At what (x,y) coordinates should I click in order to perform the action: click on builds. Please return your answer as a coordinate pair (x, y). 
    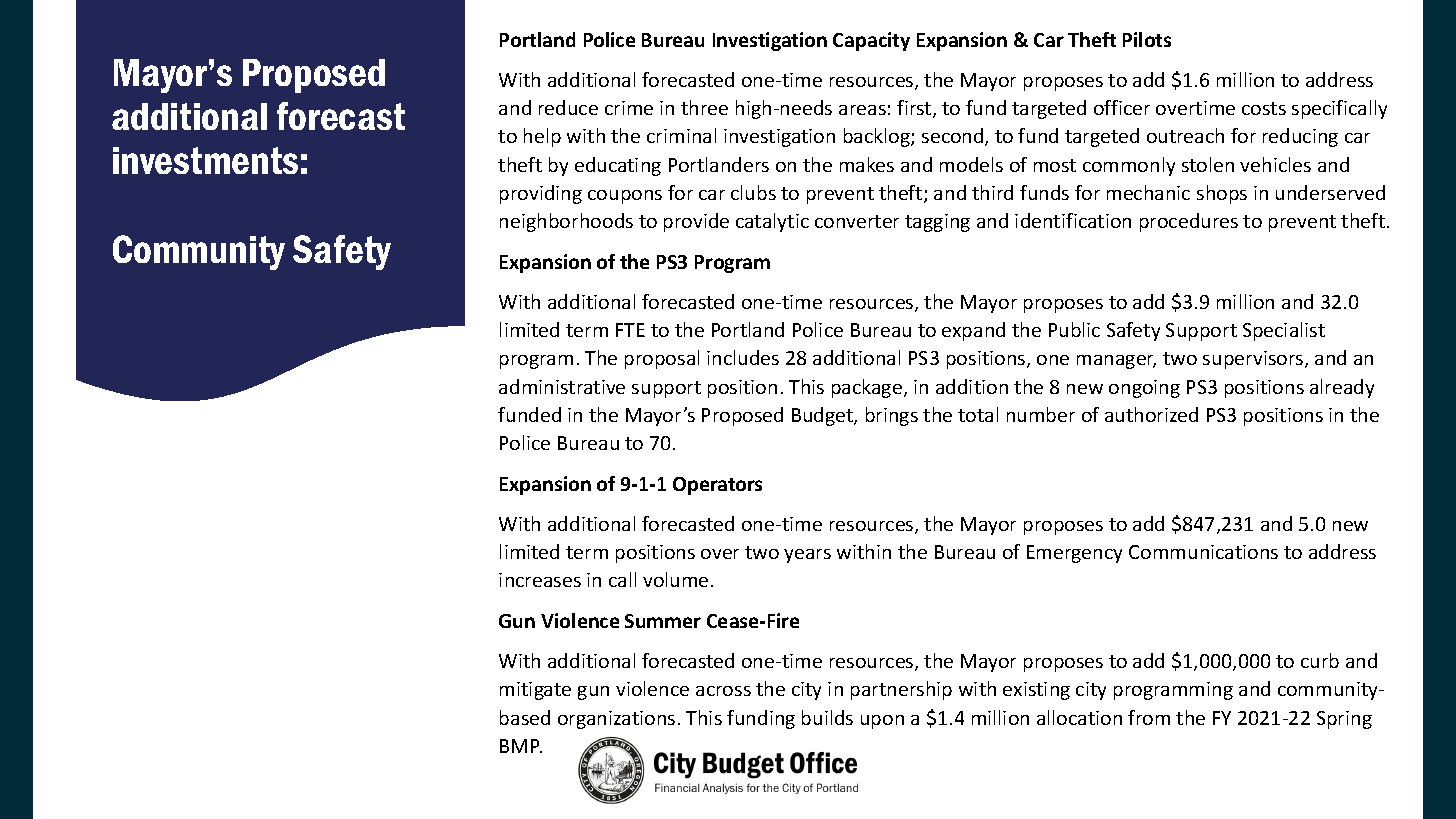
    Looking at the image, I should click on (827, 717).
